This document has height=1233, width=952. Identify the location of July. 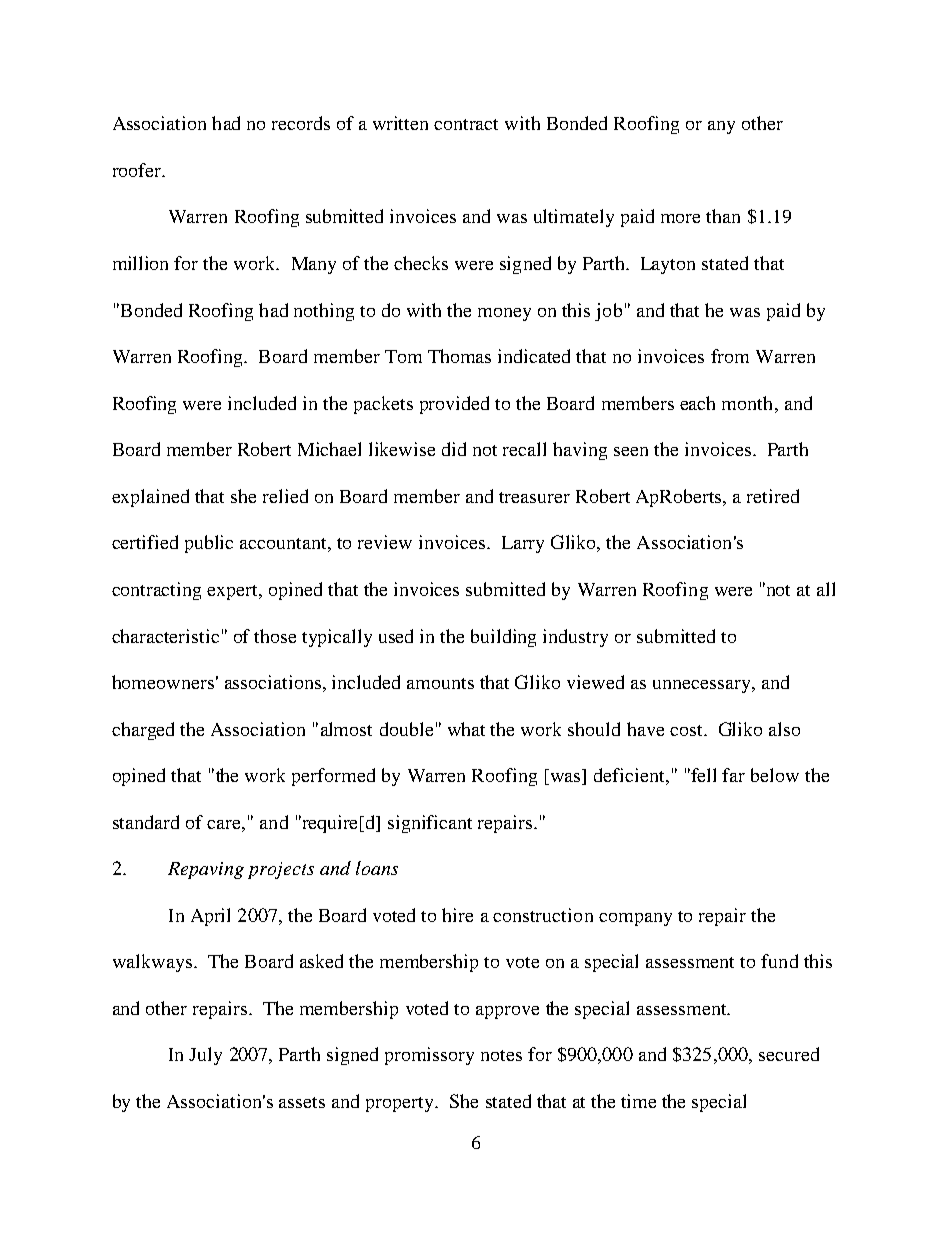
(205, 1056).
